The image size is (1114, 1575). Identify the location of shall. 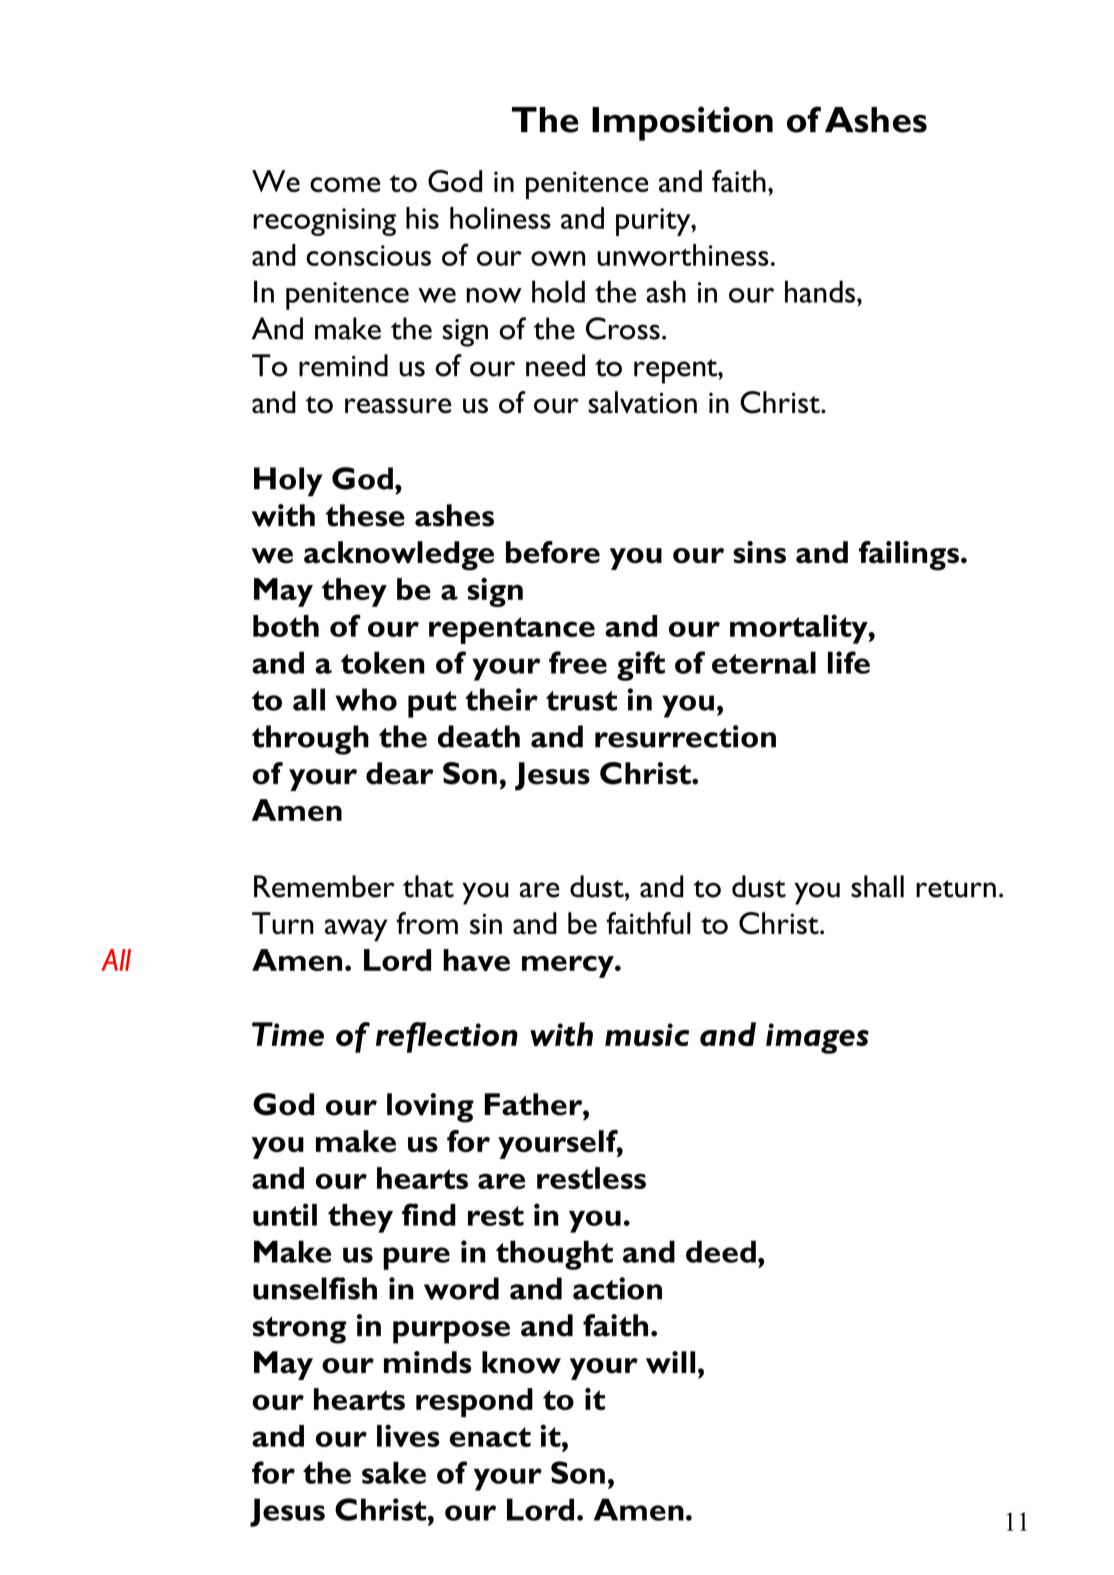
(877, 886).
